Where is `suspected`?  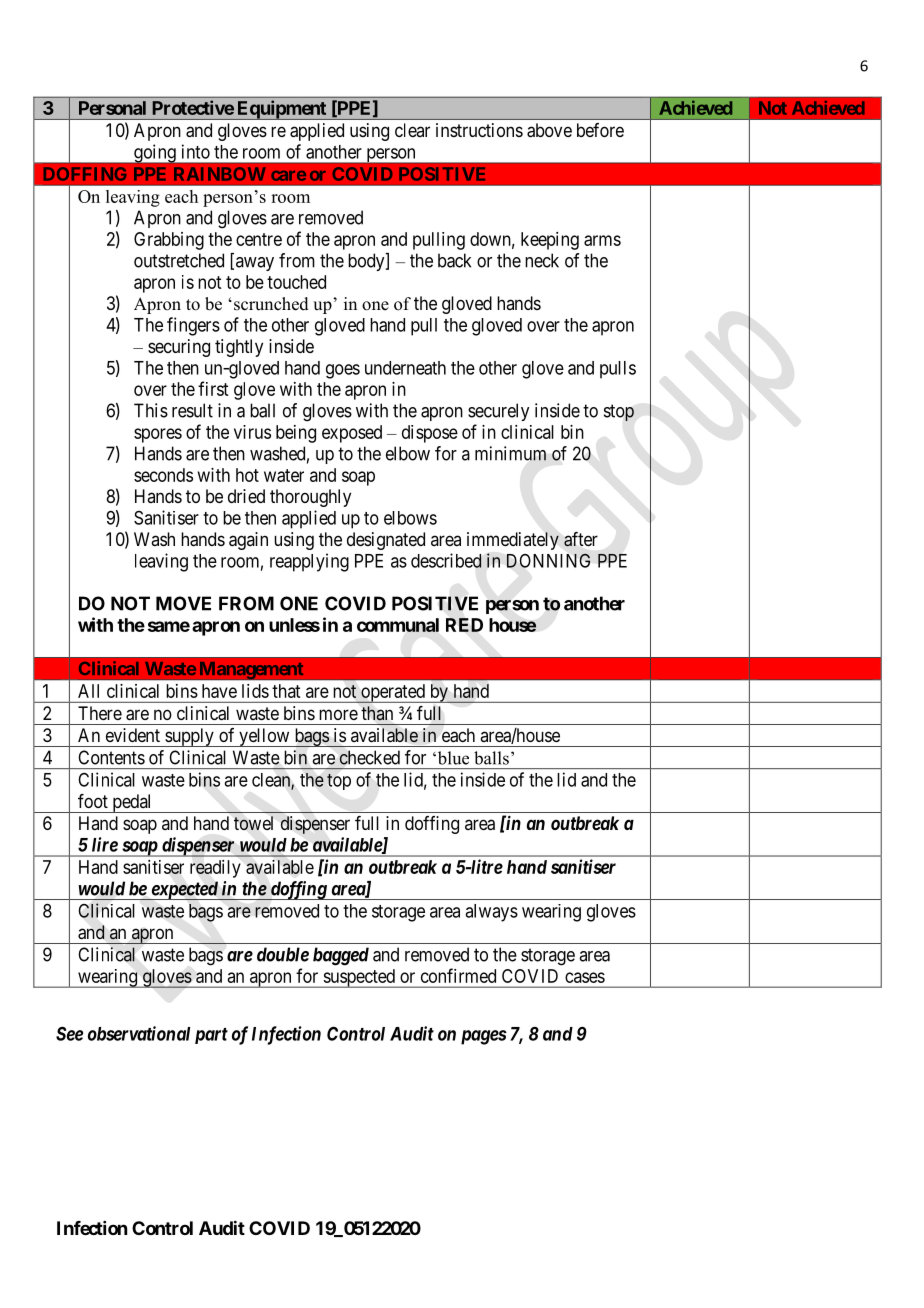
suspected is located at coordinates (359, 978).
